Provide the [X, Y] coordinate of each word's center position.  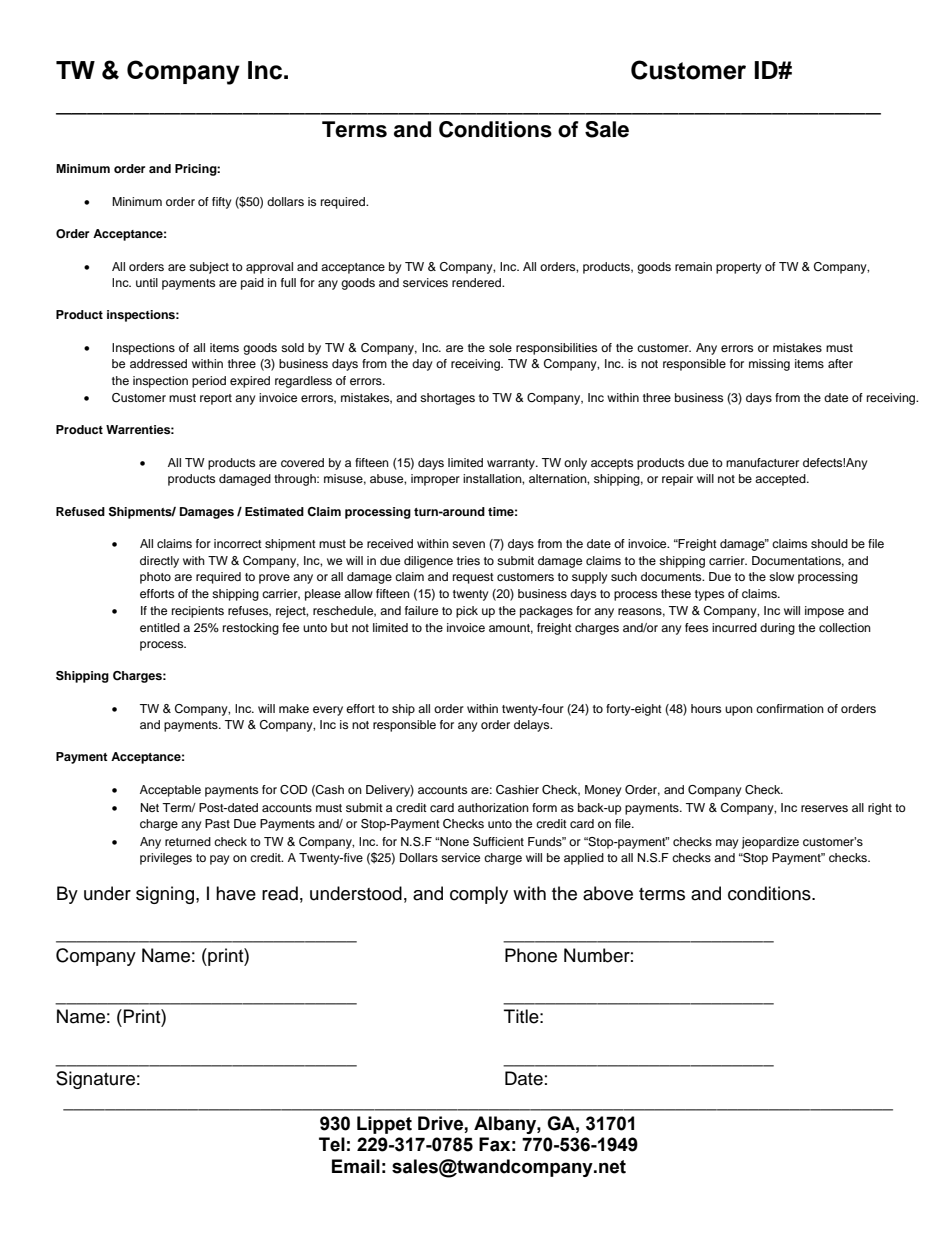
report [216, 399]
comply [479, 895]
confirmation [790, 708]
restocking [251, 629]
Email [356, 1166]
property [738, 268]
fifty [221, 203]
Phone [531, 955]
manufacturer [762, 462]
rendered [477, 282]
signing [165, 895]
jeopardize [770, 843]
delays [533, 726]
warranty [512, 464]
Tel [332, 1144]
